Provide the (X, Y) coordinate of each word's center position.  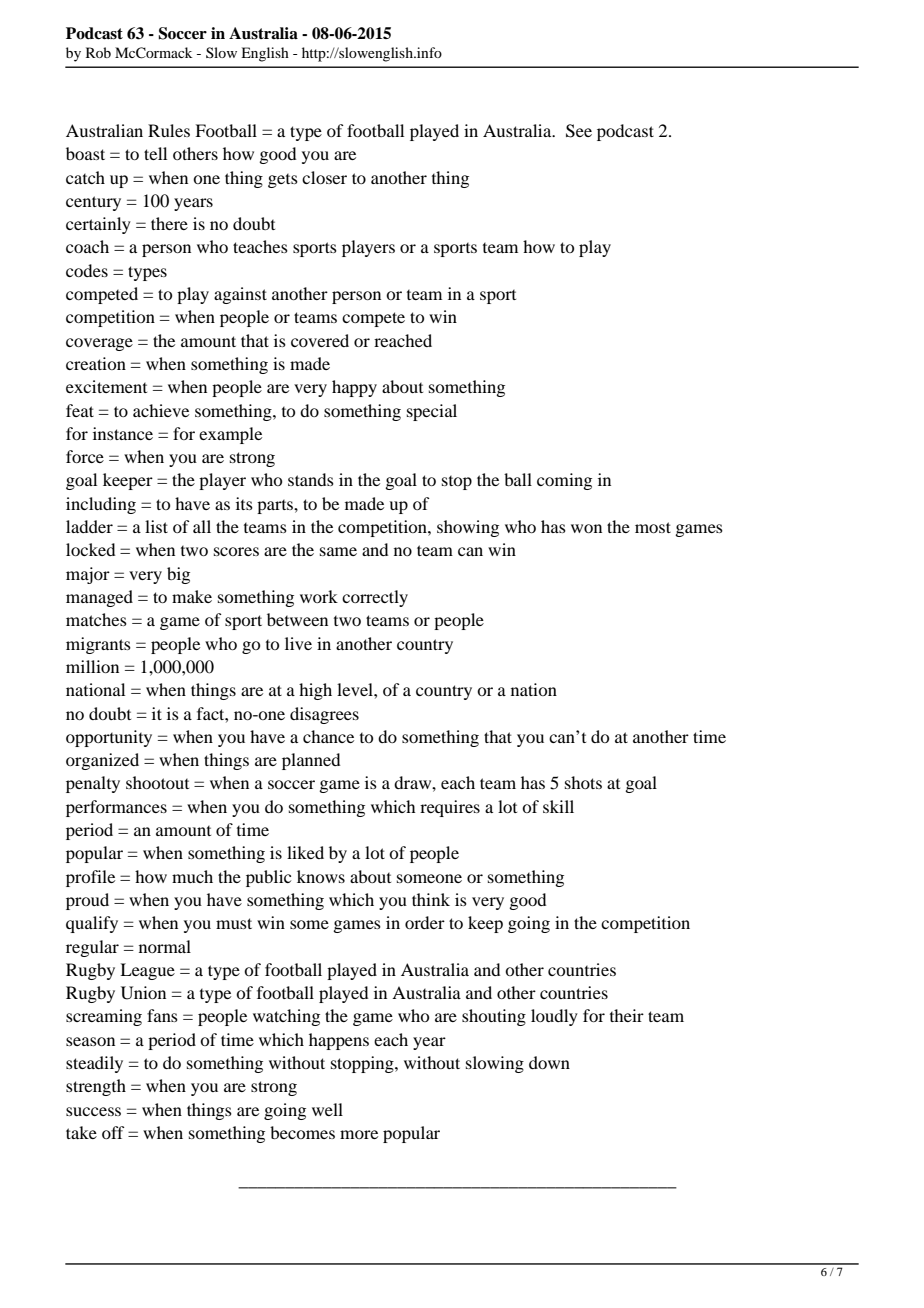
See (579, 131)
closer (324, 177)
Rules (169, 130)
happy (354, 388)
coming (564, 481)
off (113, 1132)
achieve (161, 410)
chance (328, 736)
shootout (157, 782)
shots (583, 782)
